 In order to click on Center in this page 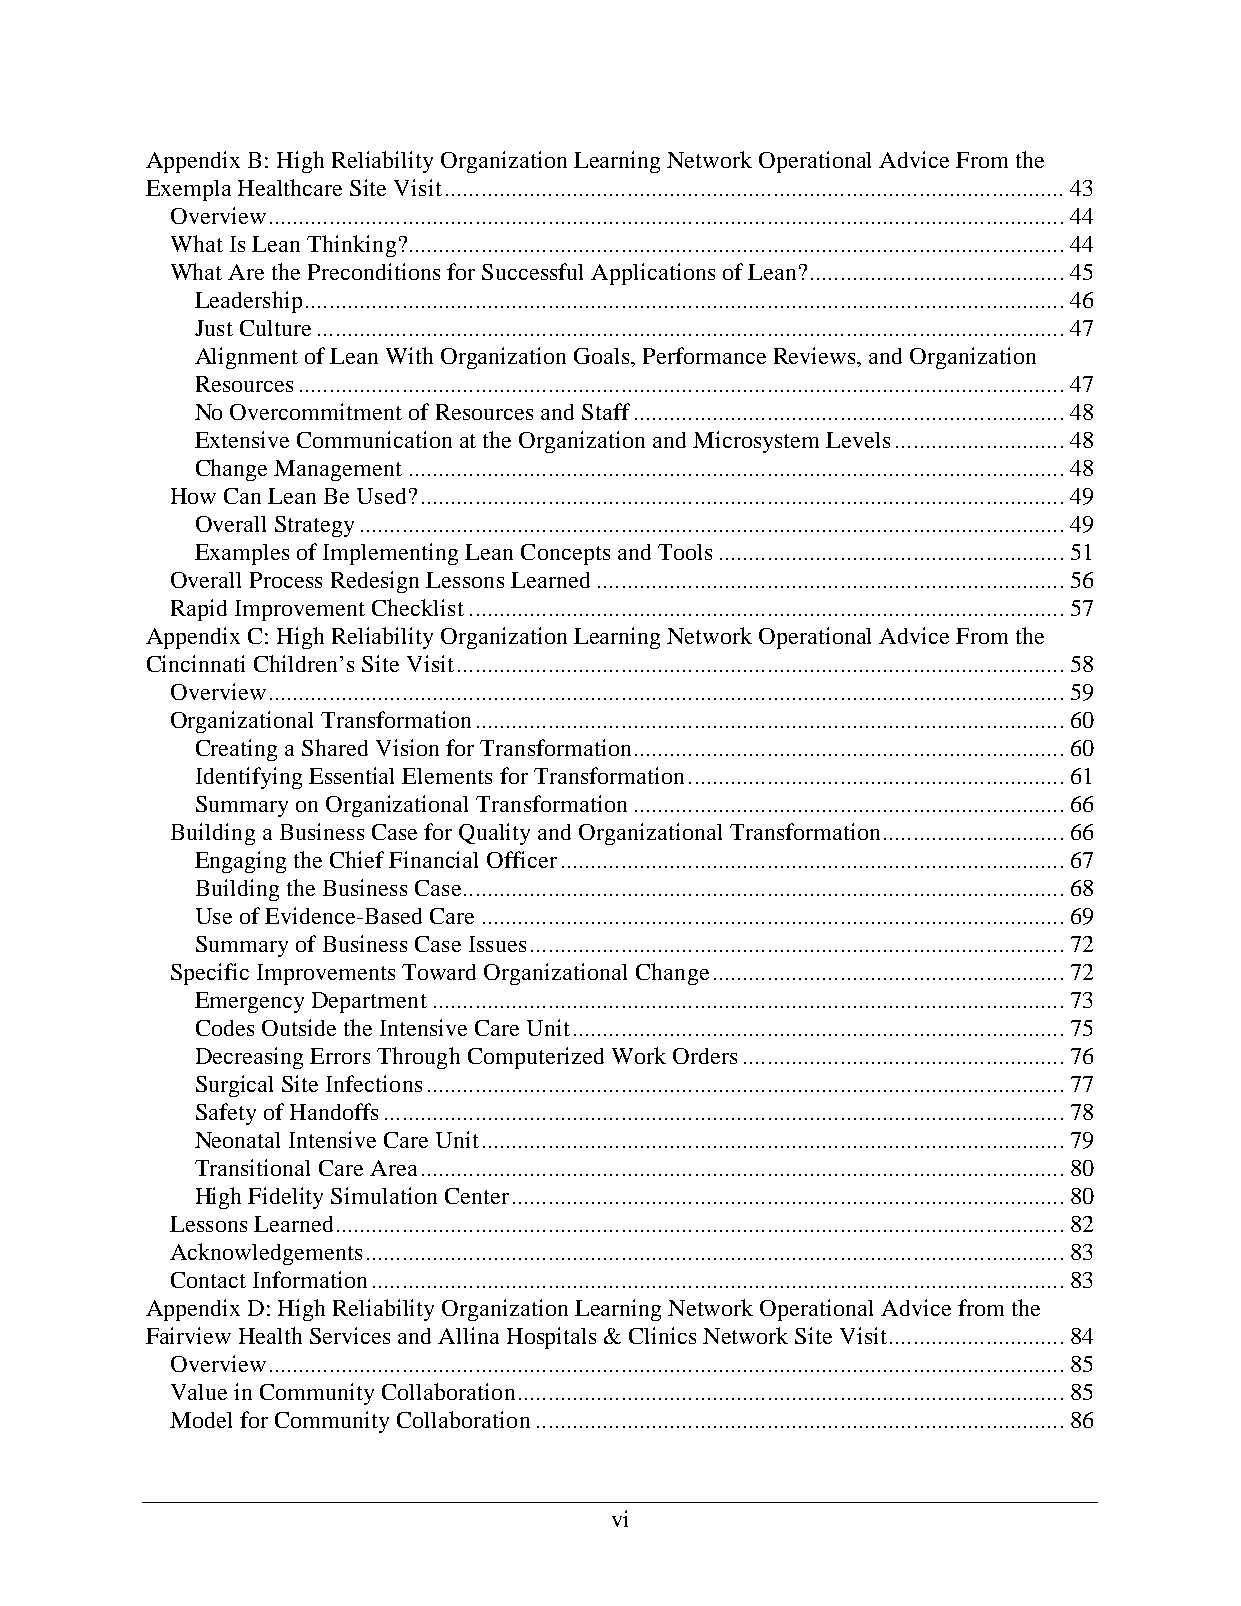, I will do `click(477, 1196)`.
